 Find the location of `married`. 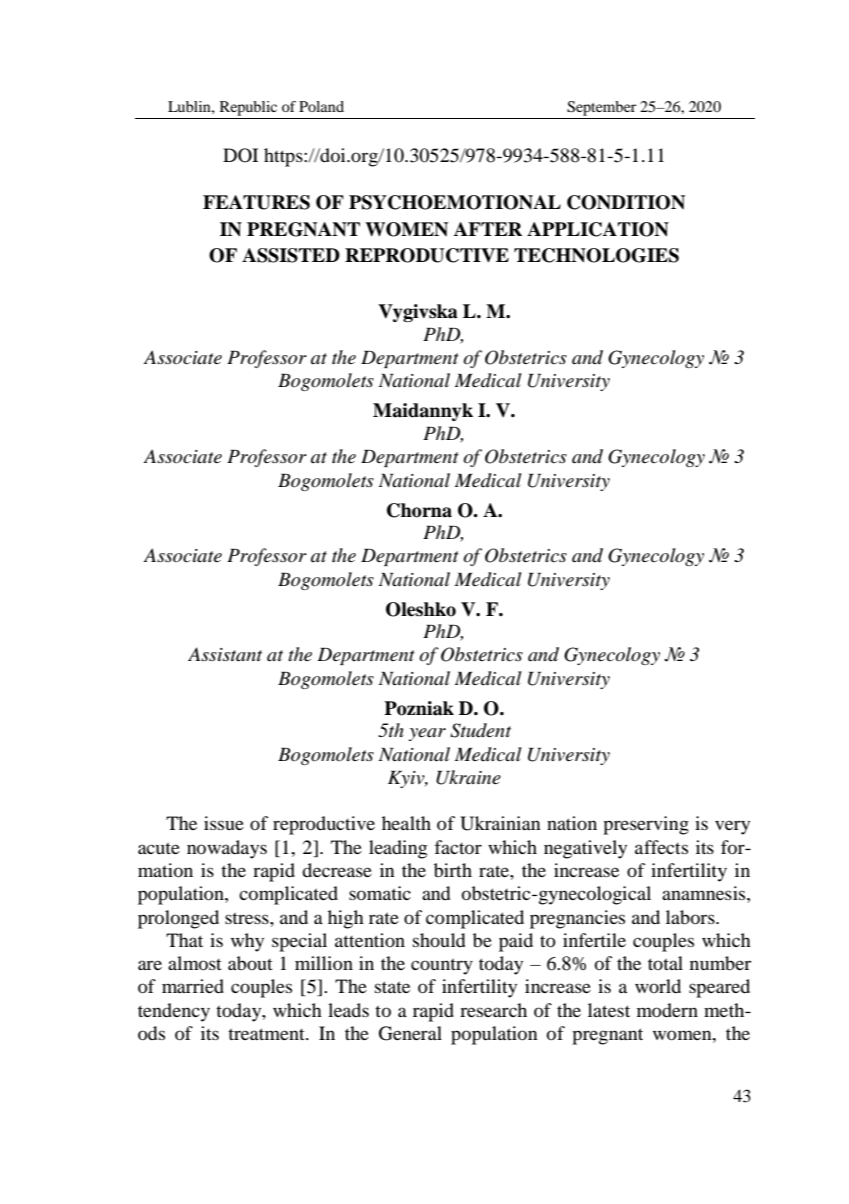

married is located at coordinates (193, 986).
